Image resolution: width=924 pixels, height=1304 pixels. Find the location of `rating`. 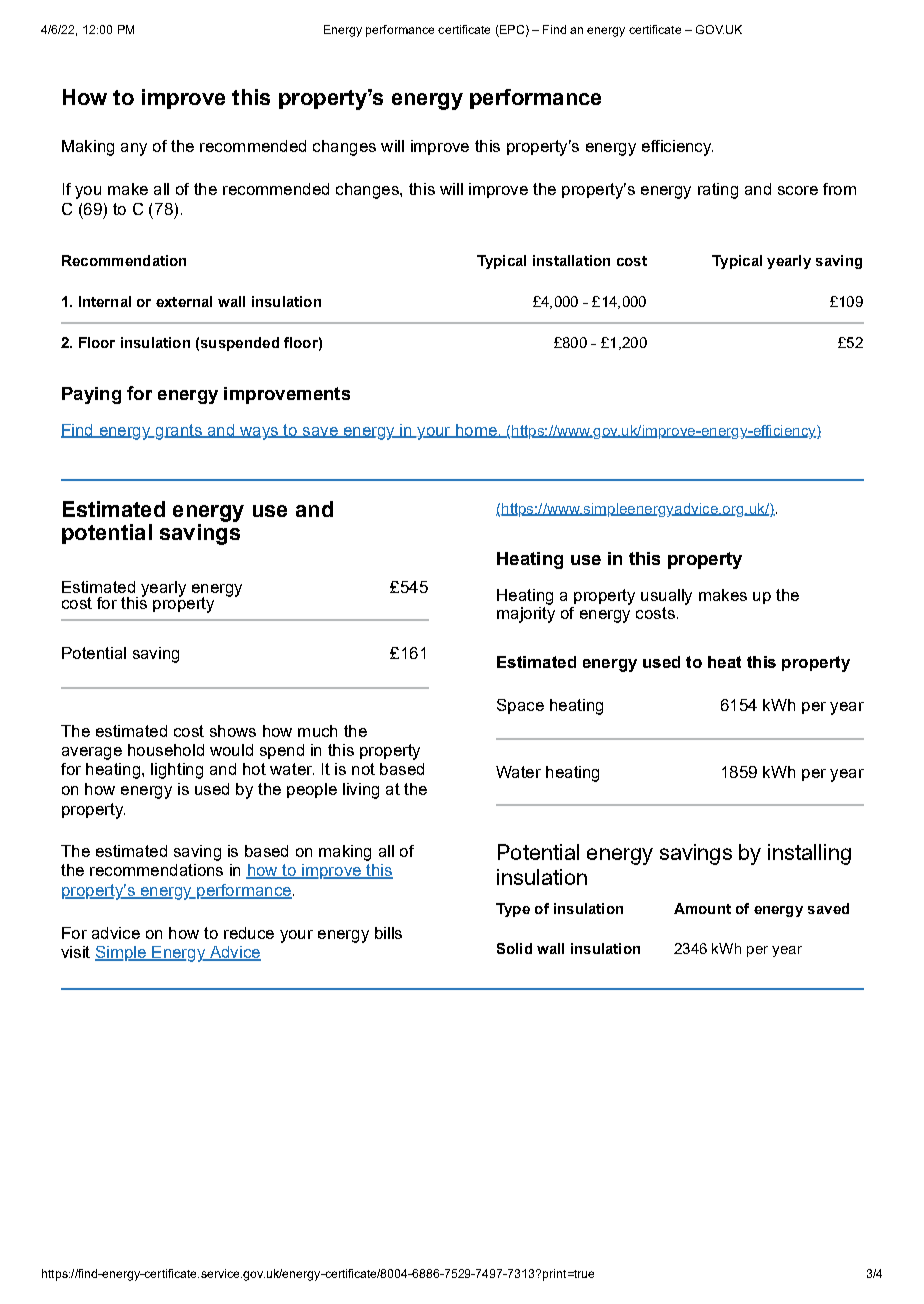

rating is located at coordinates (718, 191).
